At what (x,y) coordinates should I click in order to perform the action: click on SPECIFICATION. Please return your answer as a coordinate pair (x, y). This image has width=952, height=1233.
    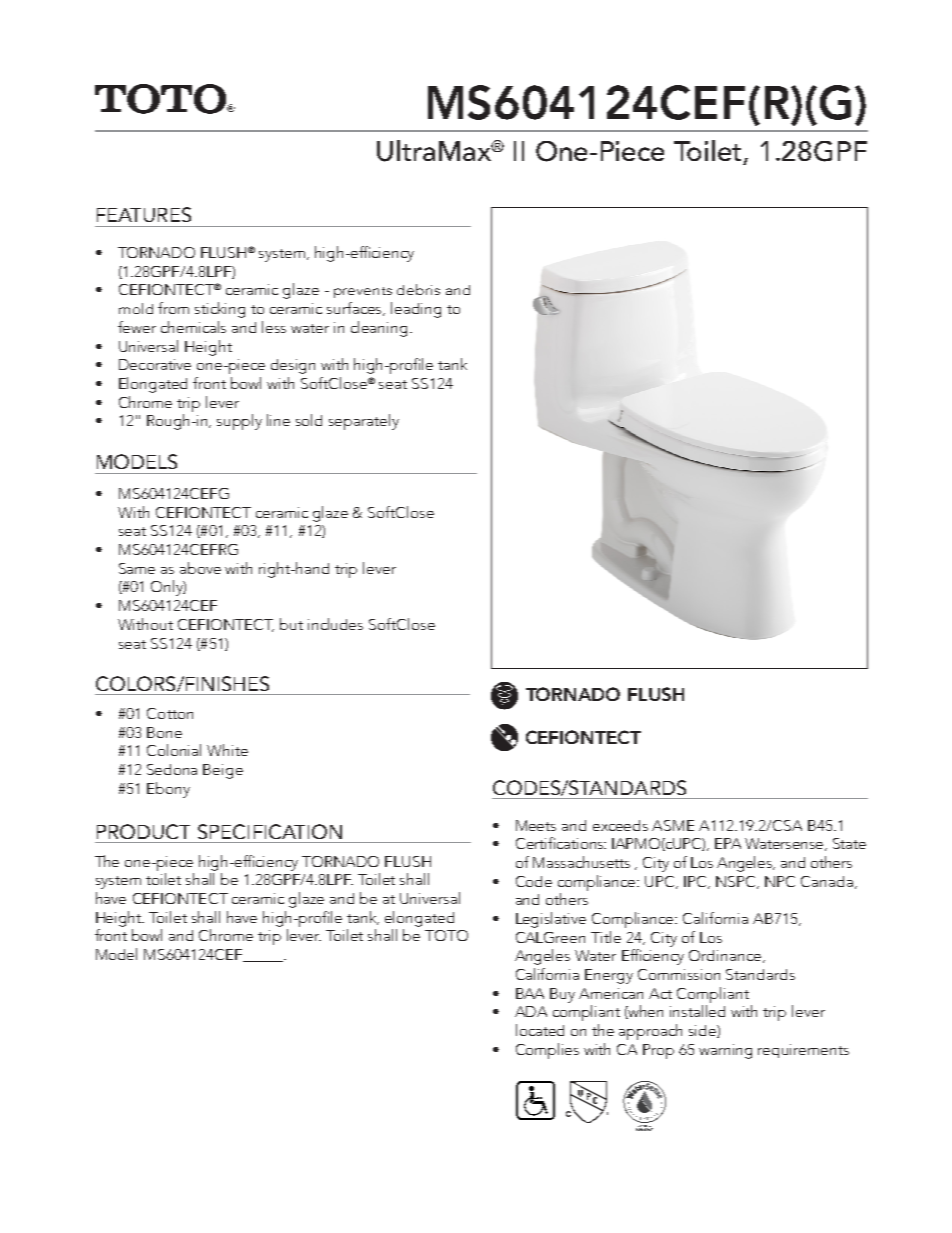
    Looking at the image, I should click on (270, 831).
